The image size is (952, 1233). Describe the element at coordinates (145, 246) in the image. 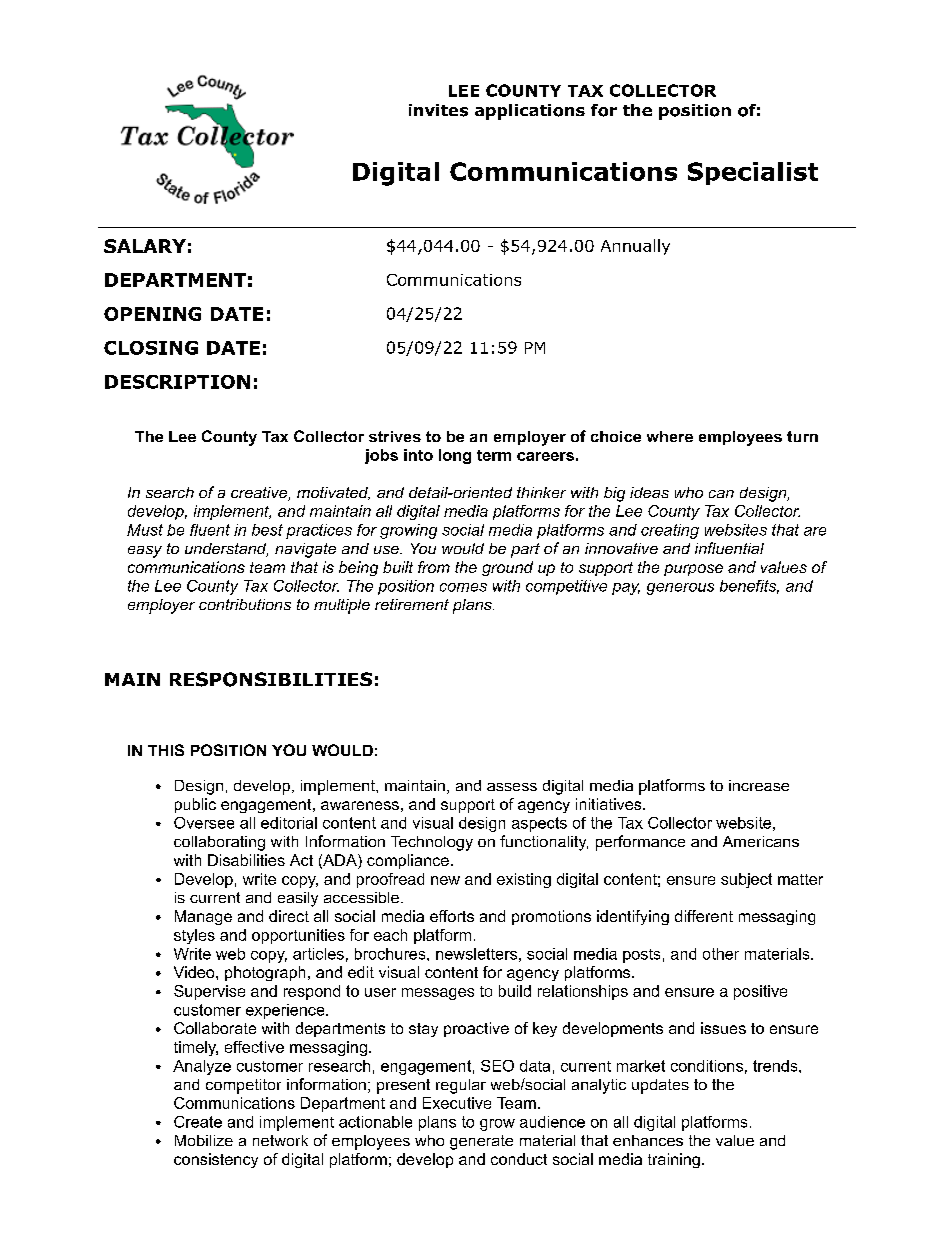

I see `SALARY` at that location.
